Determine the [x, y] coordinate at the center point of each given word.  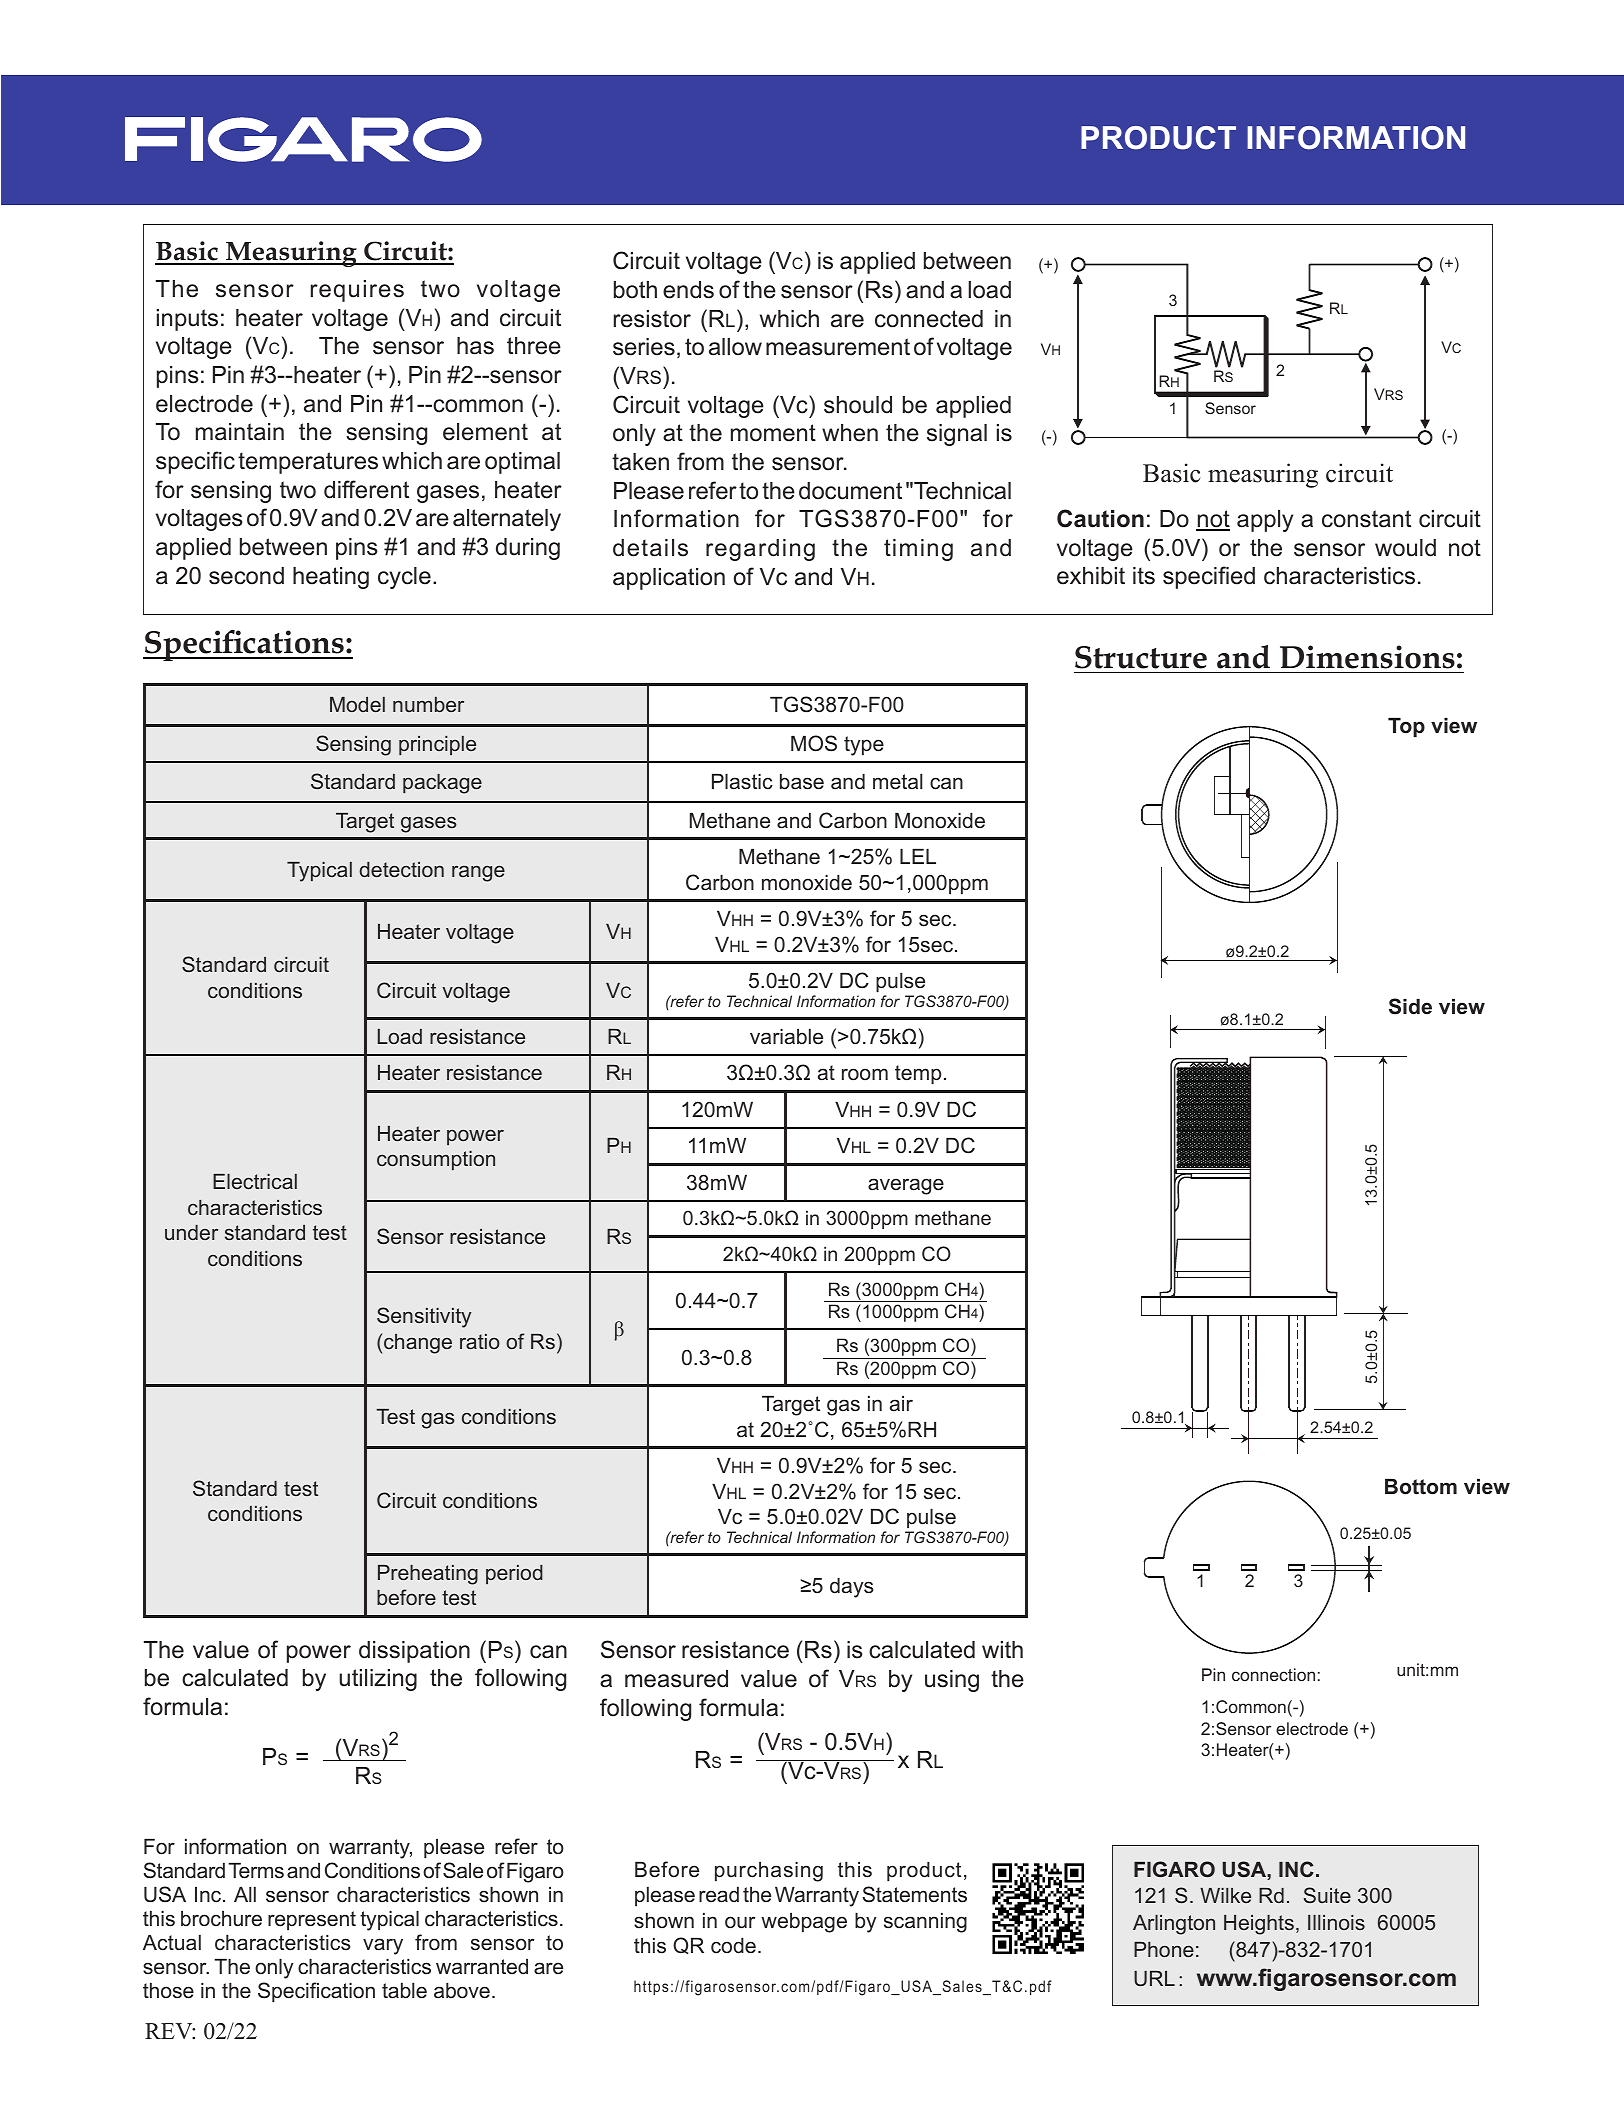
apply [1265, 521]
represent [312, 1921]
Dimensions [1367, 657]
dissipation [414, 1652]
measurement [838, 347]
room [865, 1074]
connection [1273, 1674]
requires [357, 291]
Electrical [255, 1181]
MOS [814, 743]
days [852, 1588]
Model [357, 704]
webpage [804, 1923]
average [906, 1186]
